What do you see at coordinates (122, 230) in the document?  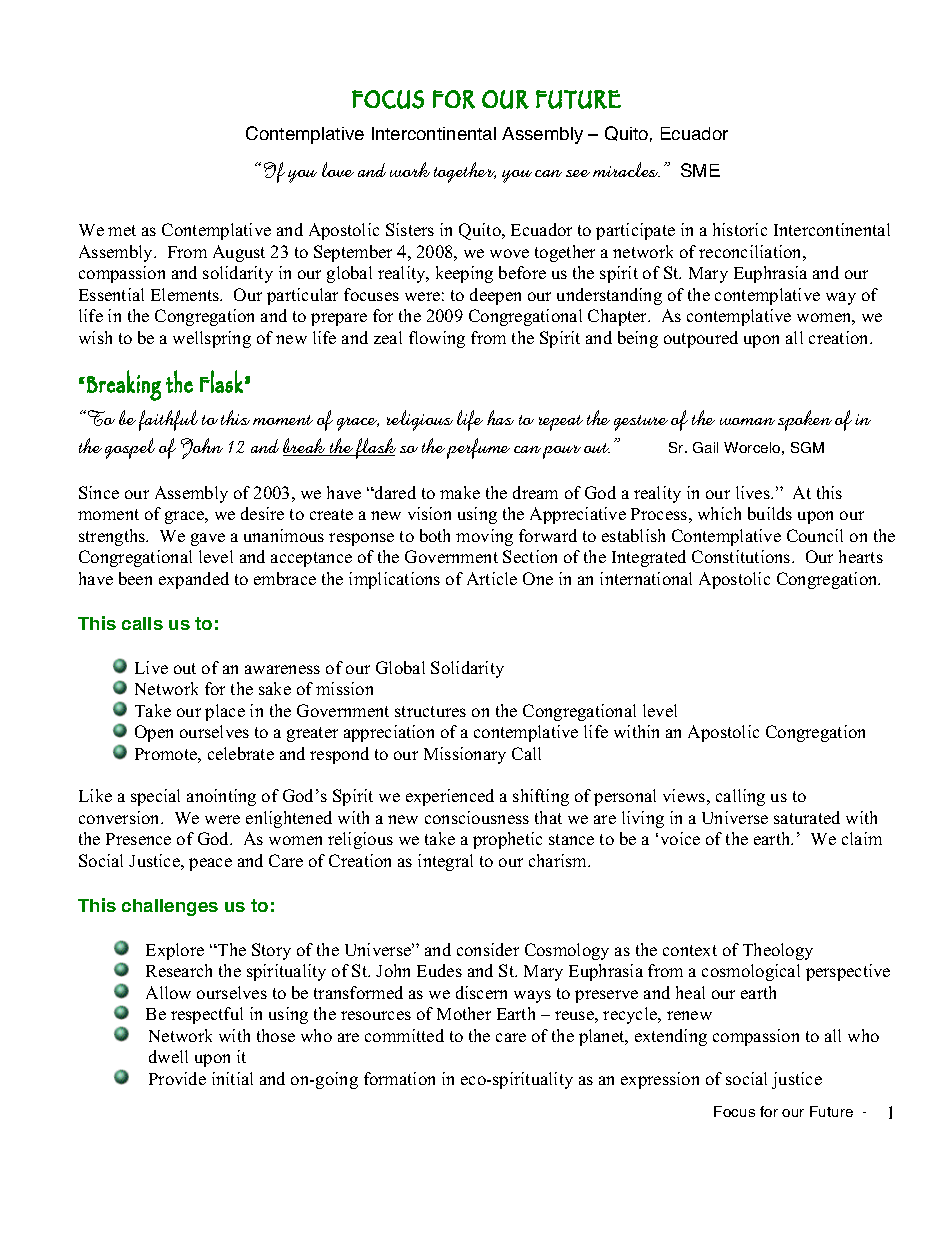 I see `met` at bounding box center [122, 230].
